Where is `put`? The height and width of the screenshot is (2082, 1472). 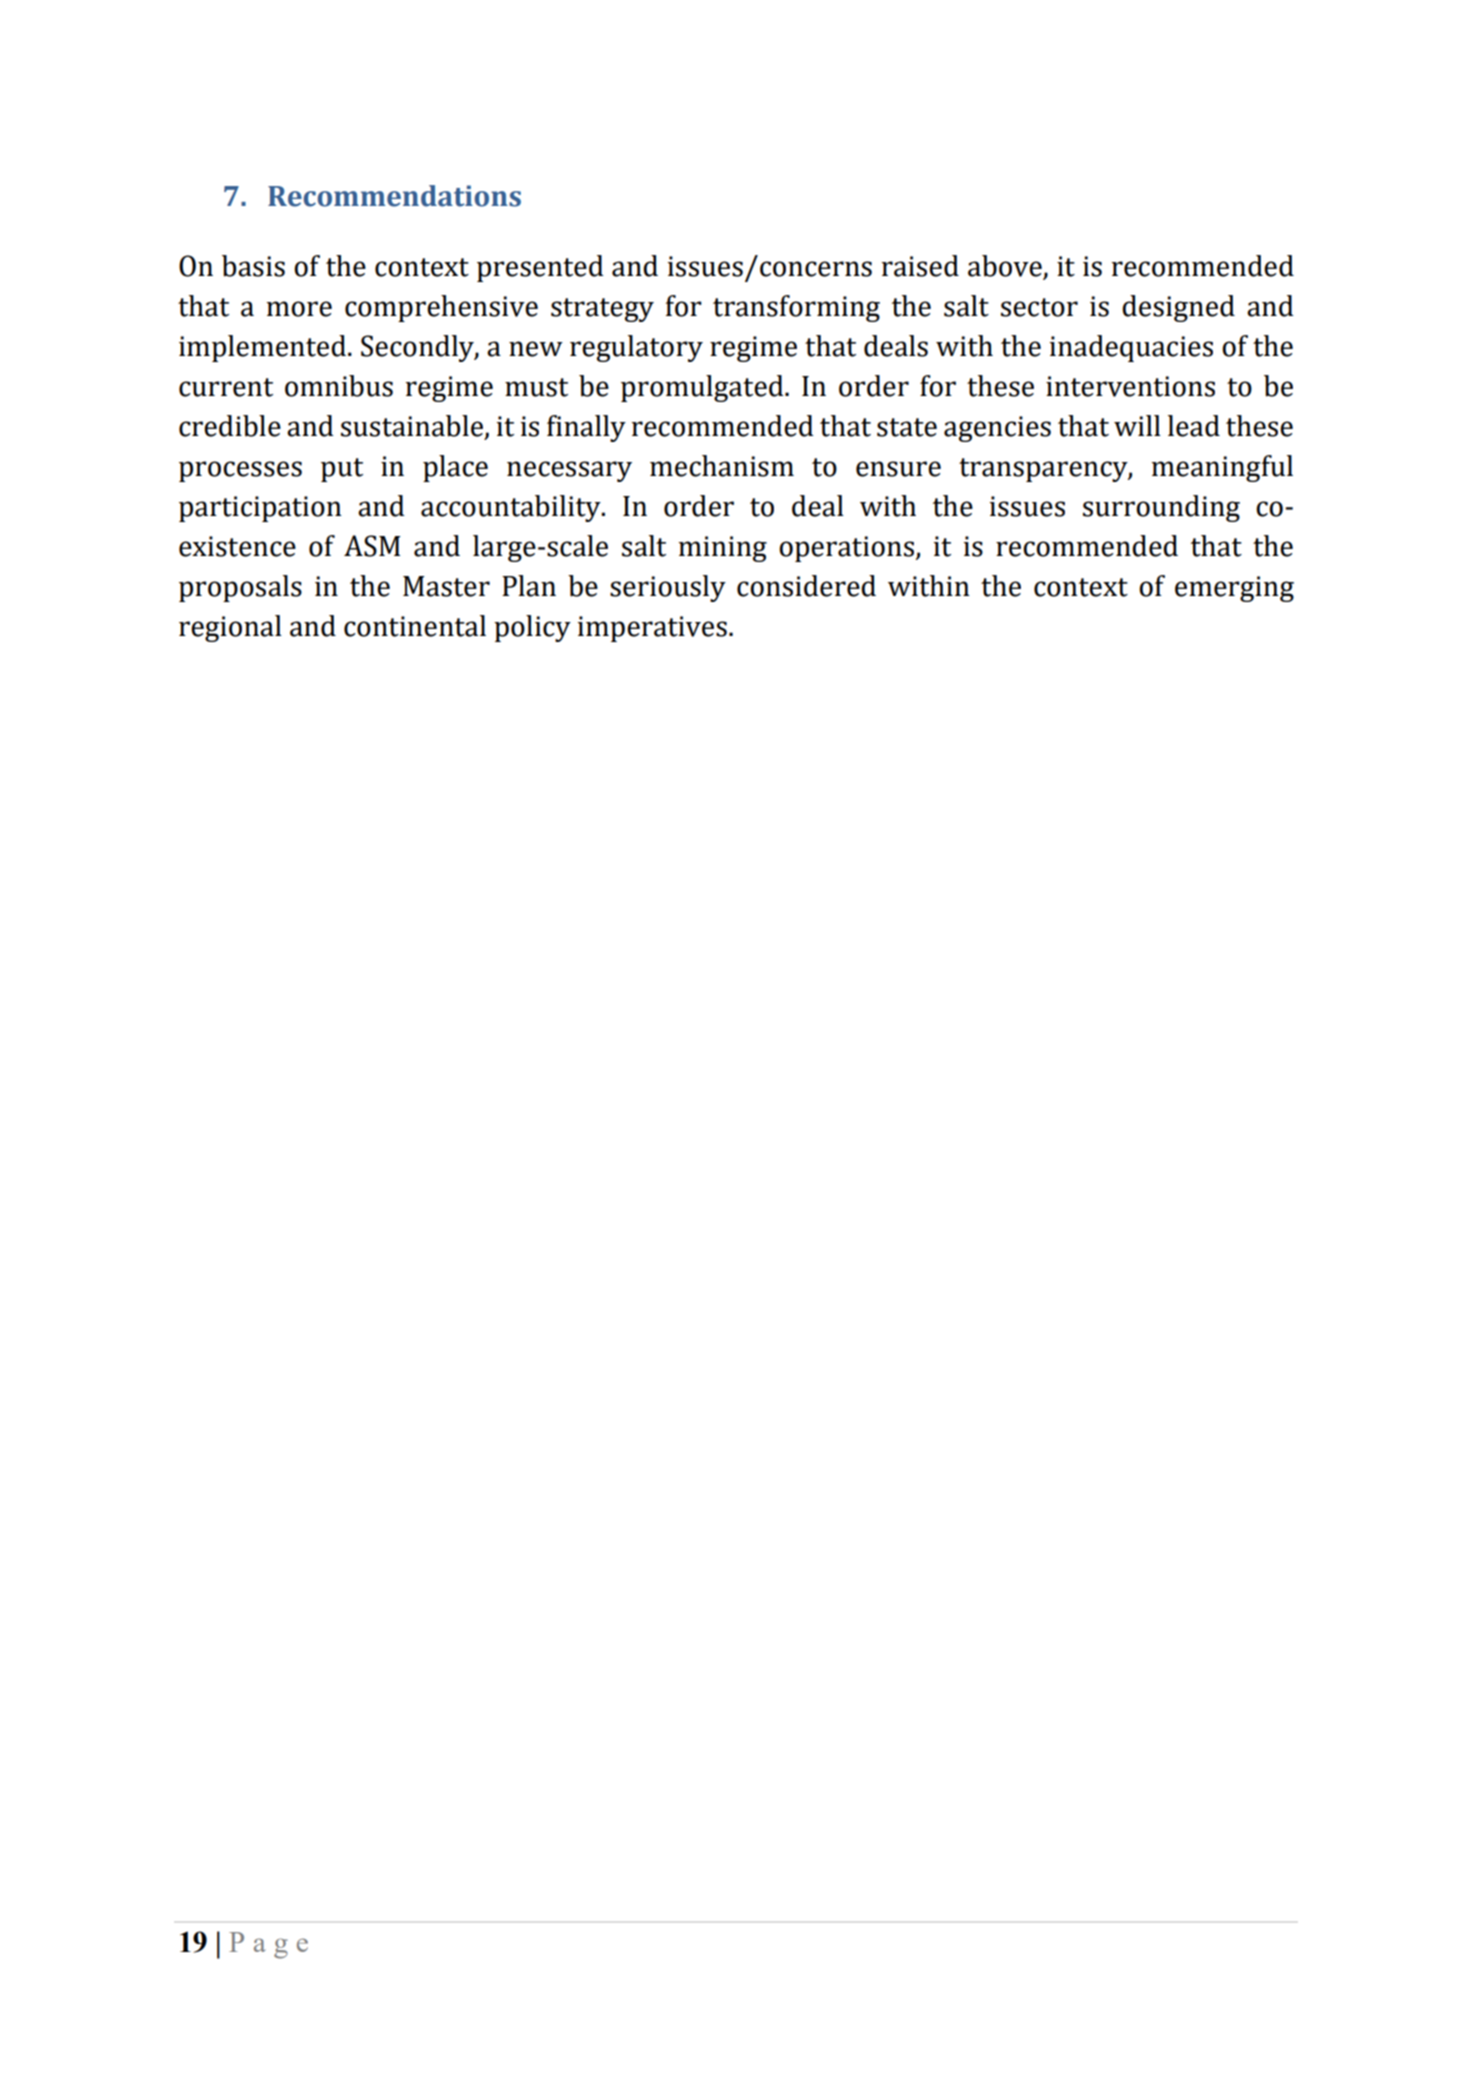
put is located at coordinates (342, 470).
